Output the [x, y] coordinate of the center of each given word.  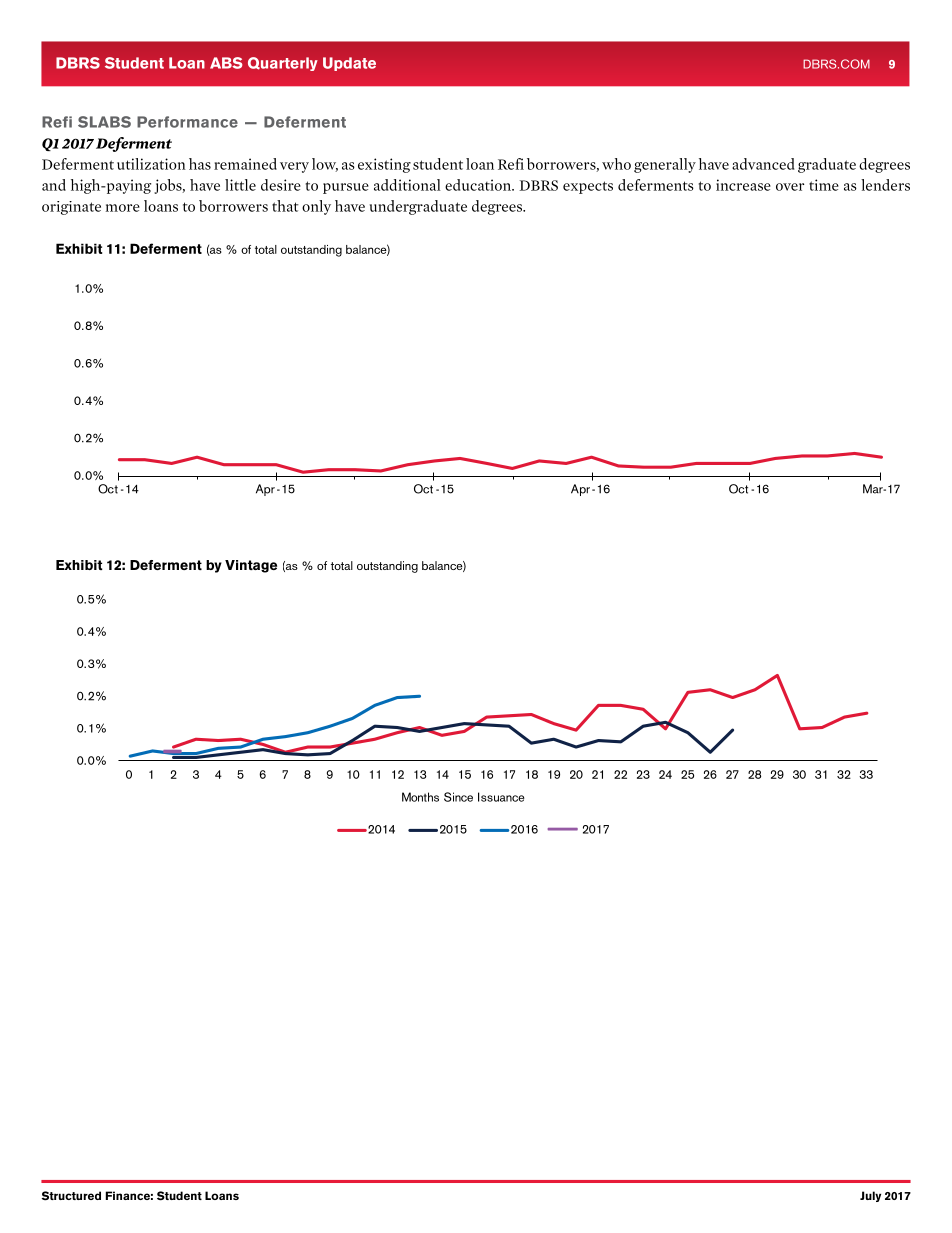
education [479, 185]
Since [458, 797]
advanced [763, 164]
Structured [71, 1196]
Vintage [251, 566]
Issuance [501, 797]
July [870, 1196]
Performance [187, 122]
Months [420, 797]
